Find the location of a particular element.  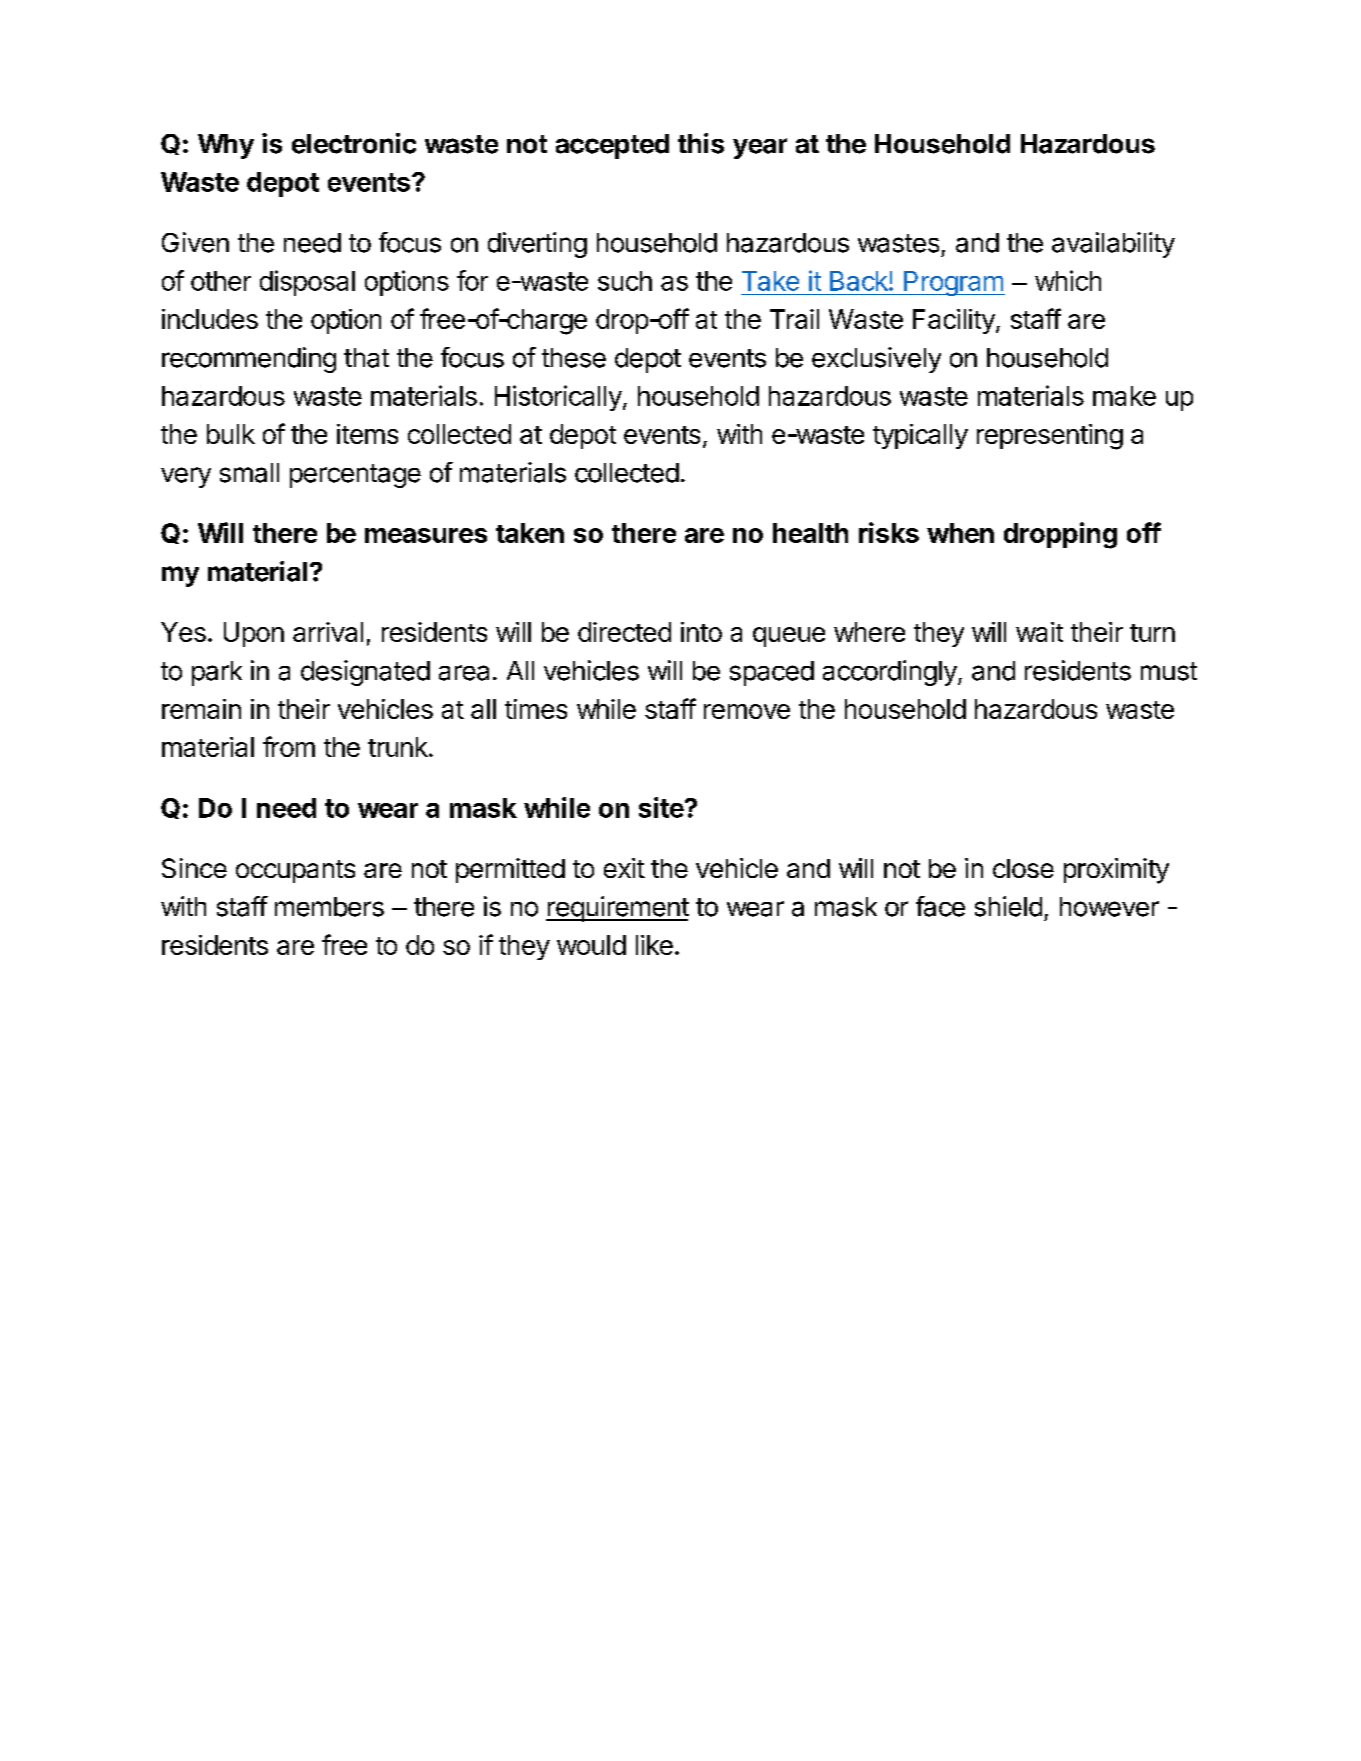

electronic is located at coordinates (354, 143).
